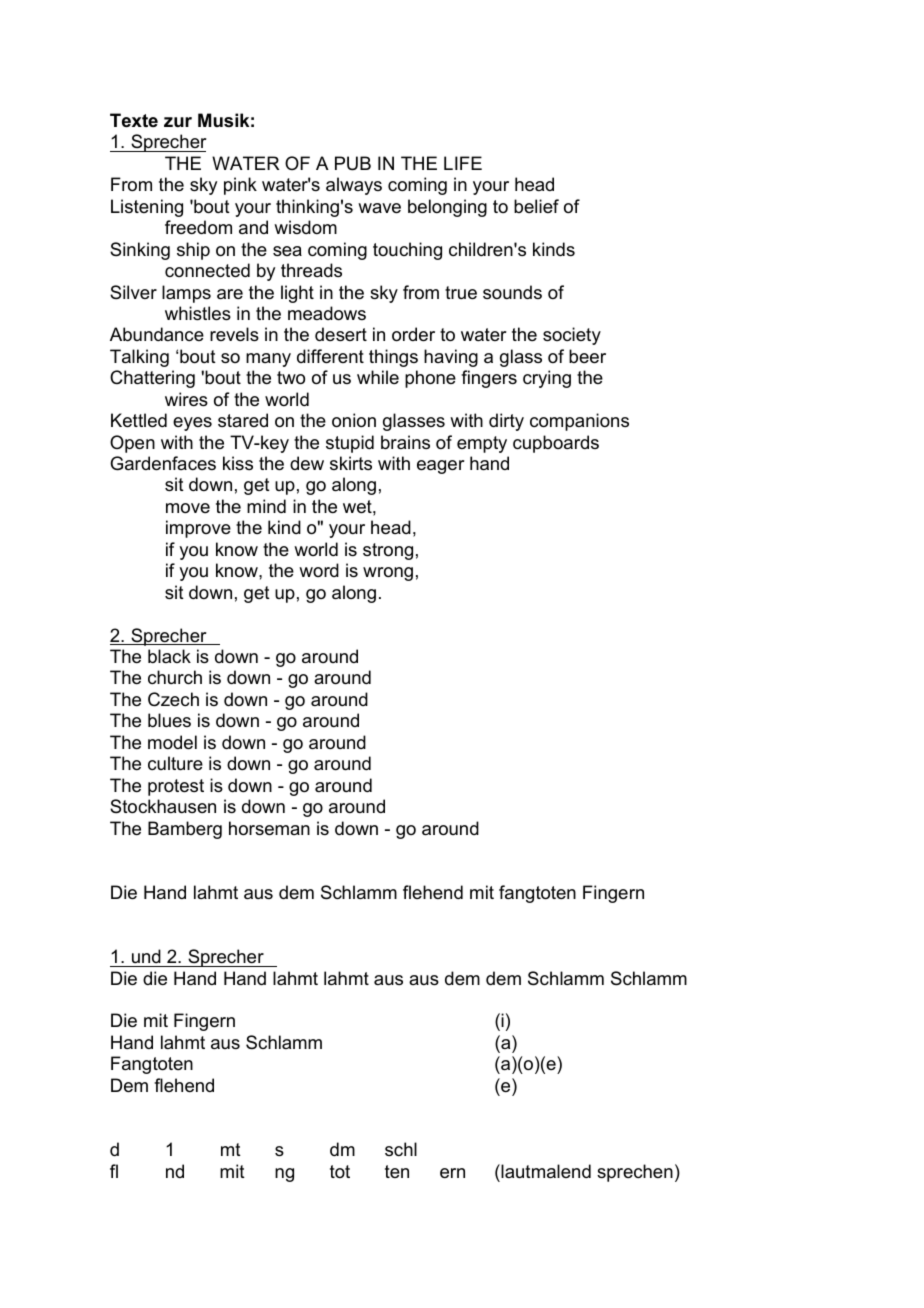 Image resolution: width=924 pixels, height=1308 pixels. I want to click on strong, so click(388, 551).
